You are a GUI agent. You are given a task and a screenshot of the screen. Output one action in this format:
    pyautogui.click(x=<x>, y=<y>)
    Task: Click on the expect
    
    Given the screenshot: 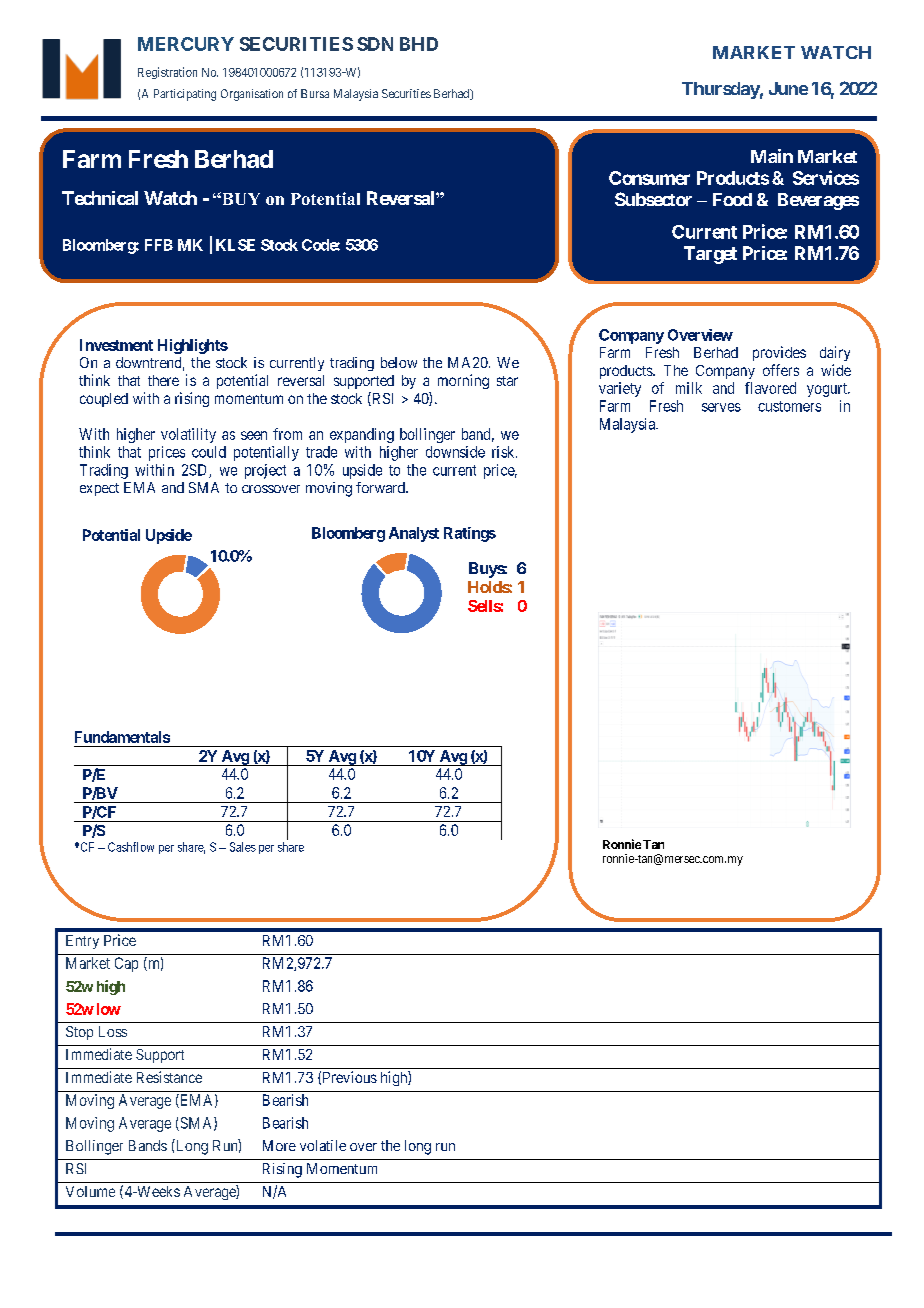 What is the action you would take?
    pyautogui.click(x=99, y=489)
